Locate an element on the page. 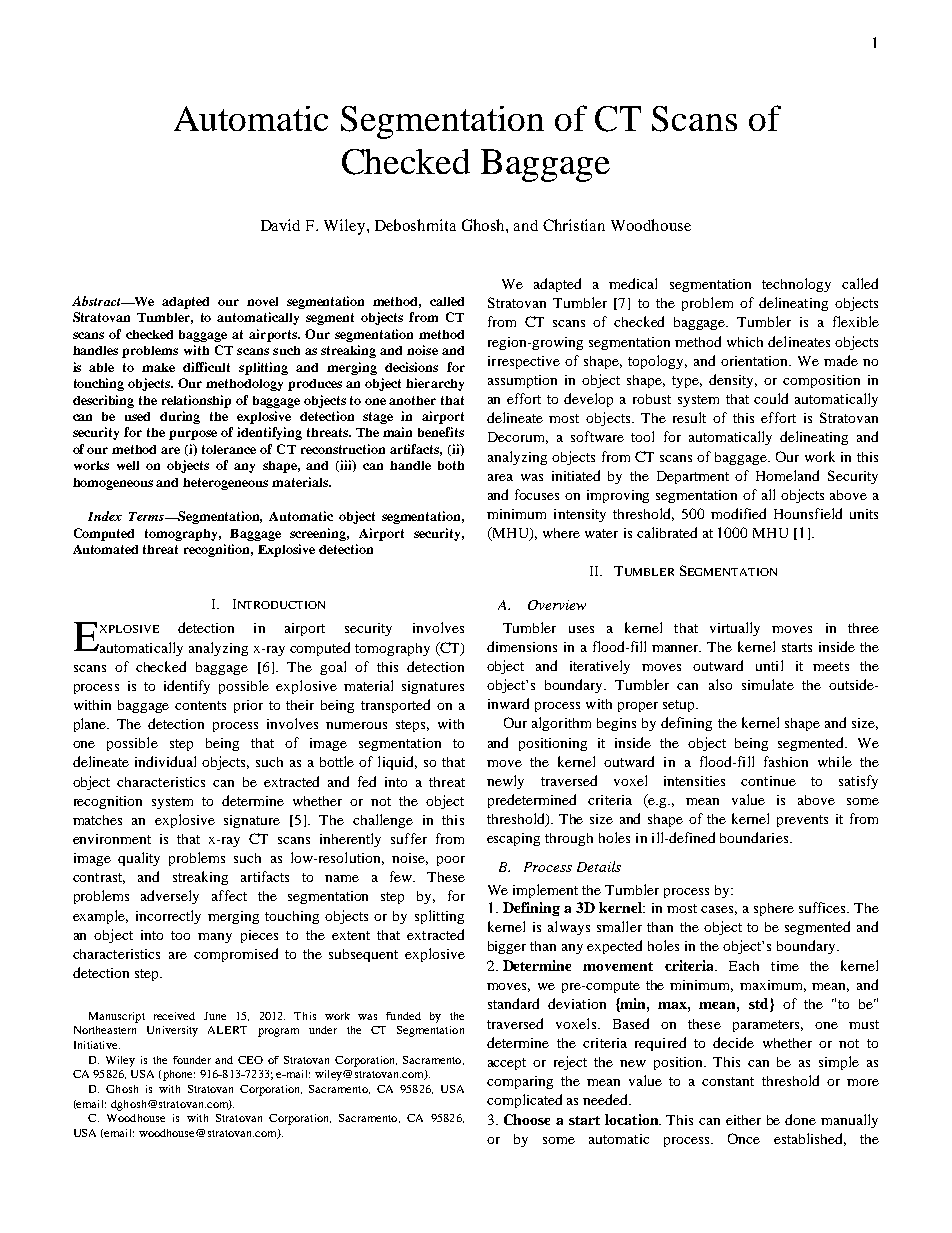 The height and width of the image is (1233, 952). complicated is located at coordinates (524, 1101).
